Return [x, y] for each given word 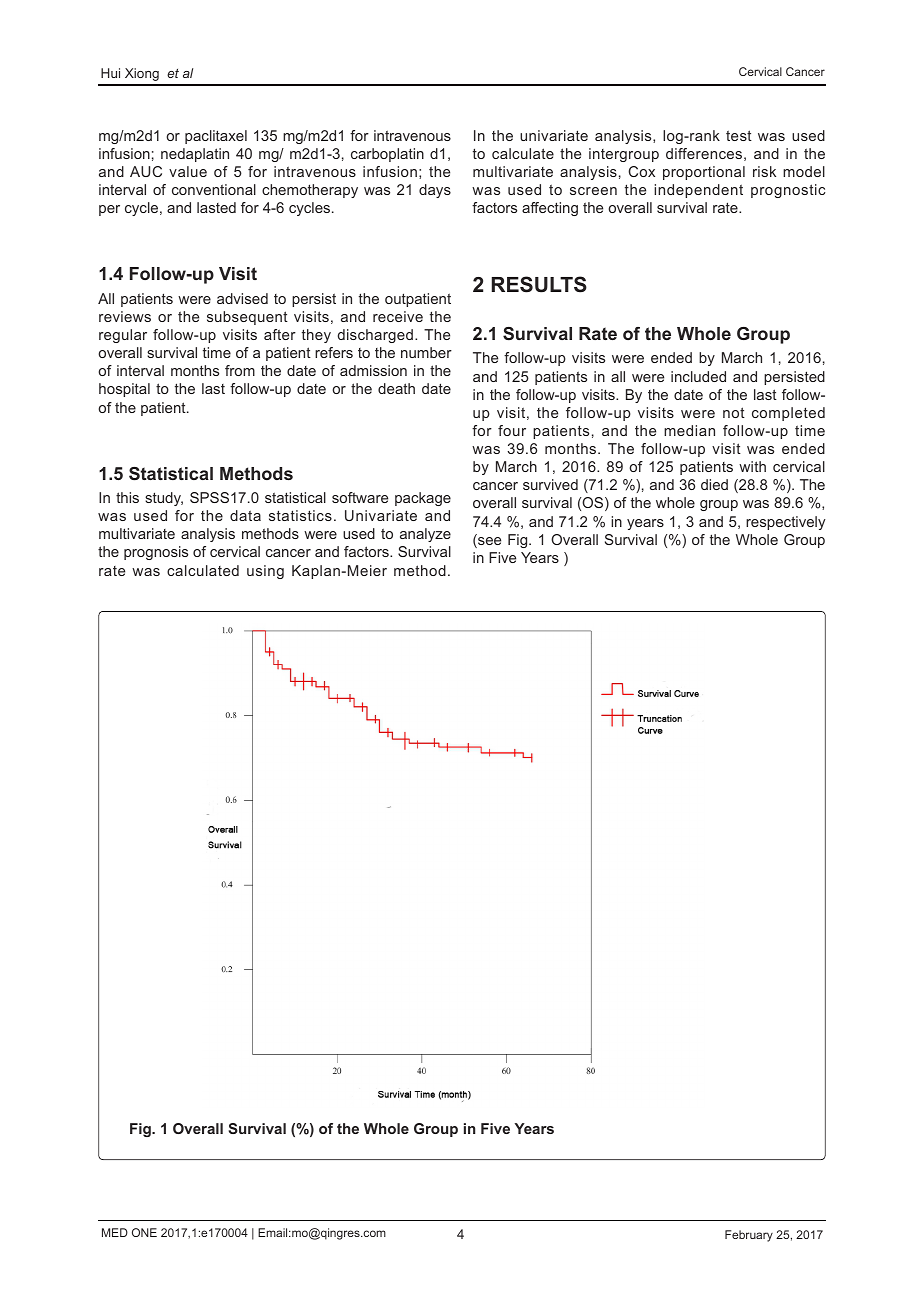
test [739, 135]
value [188, 171]
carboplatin [387, 155]
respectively [786, 523]
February [749, 1236]
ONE [144, 1232]
